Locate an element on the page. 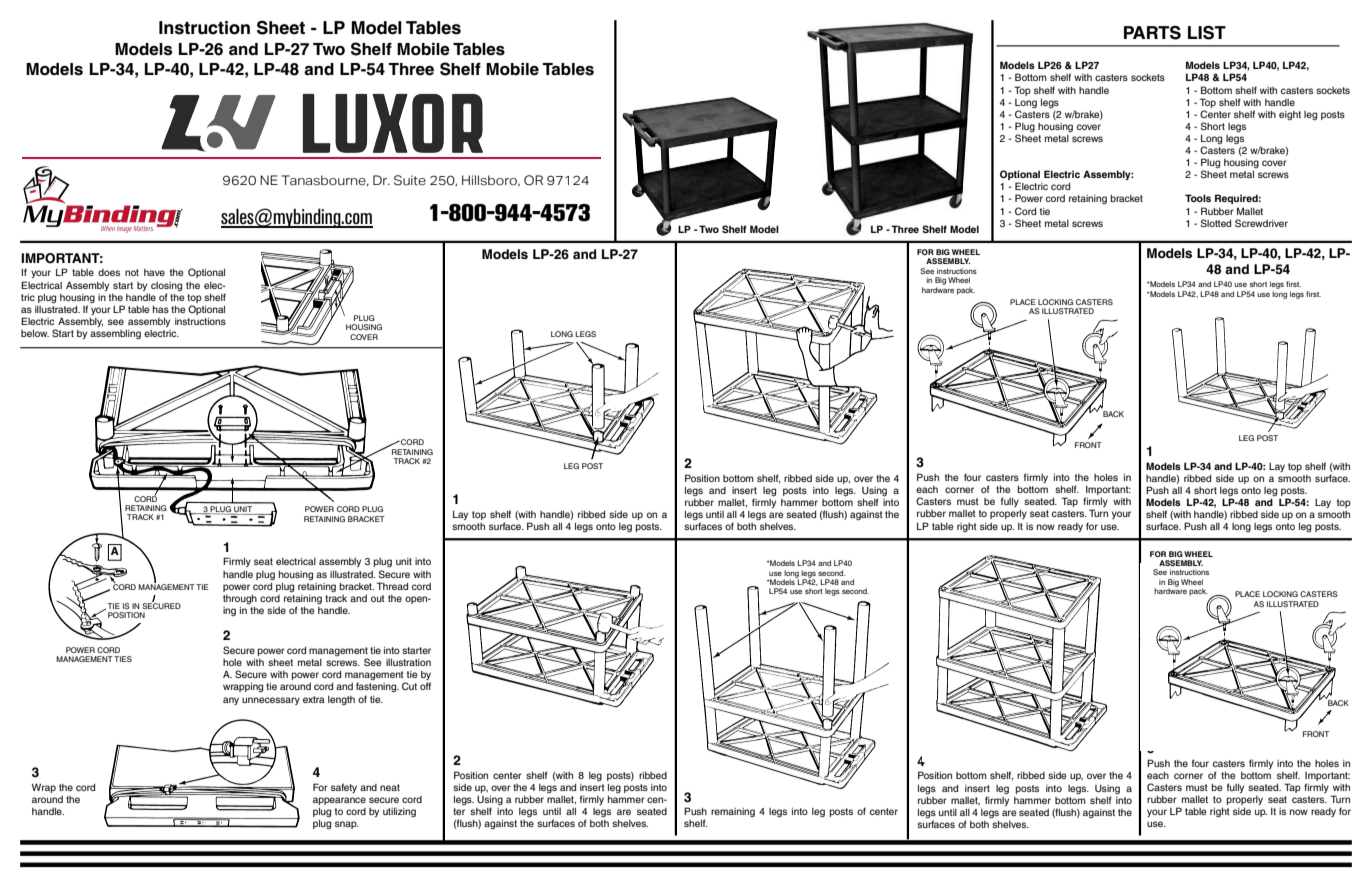 The image size is (1372, 887). remaining is located at coordinates (733, 812).
